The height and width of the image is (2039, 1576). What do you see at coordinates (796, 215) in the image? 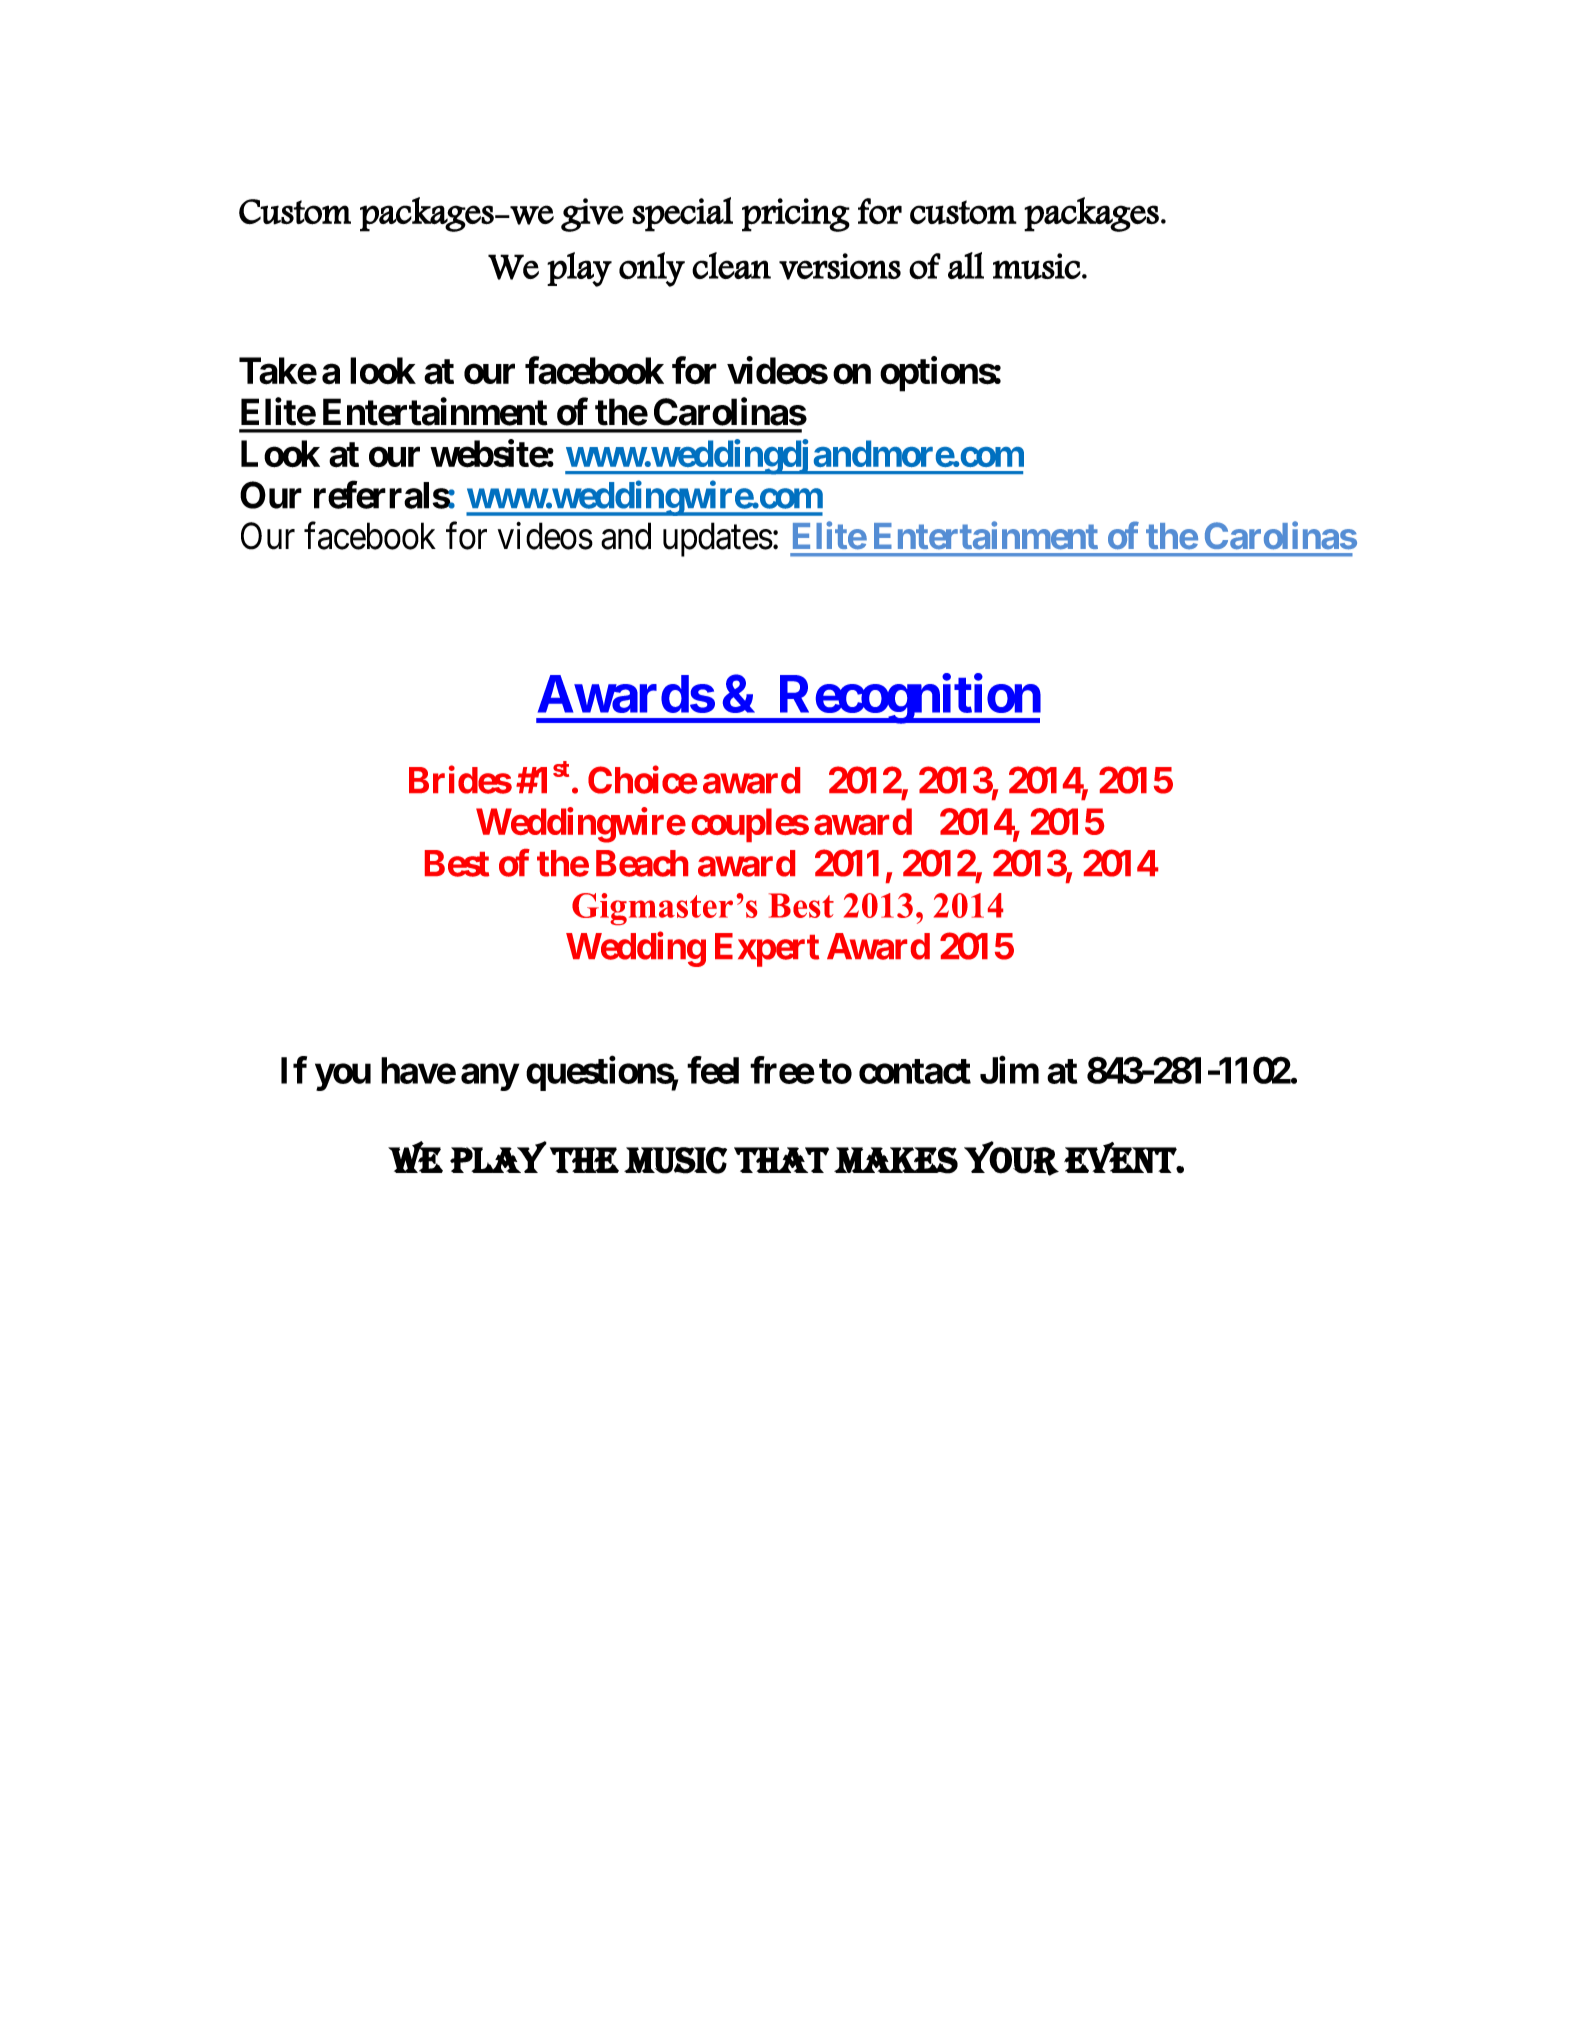
I see `pricing` at bounding box center [796, 215].
